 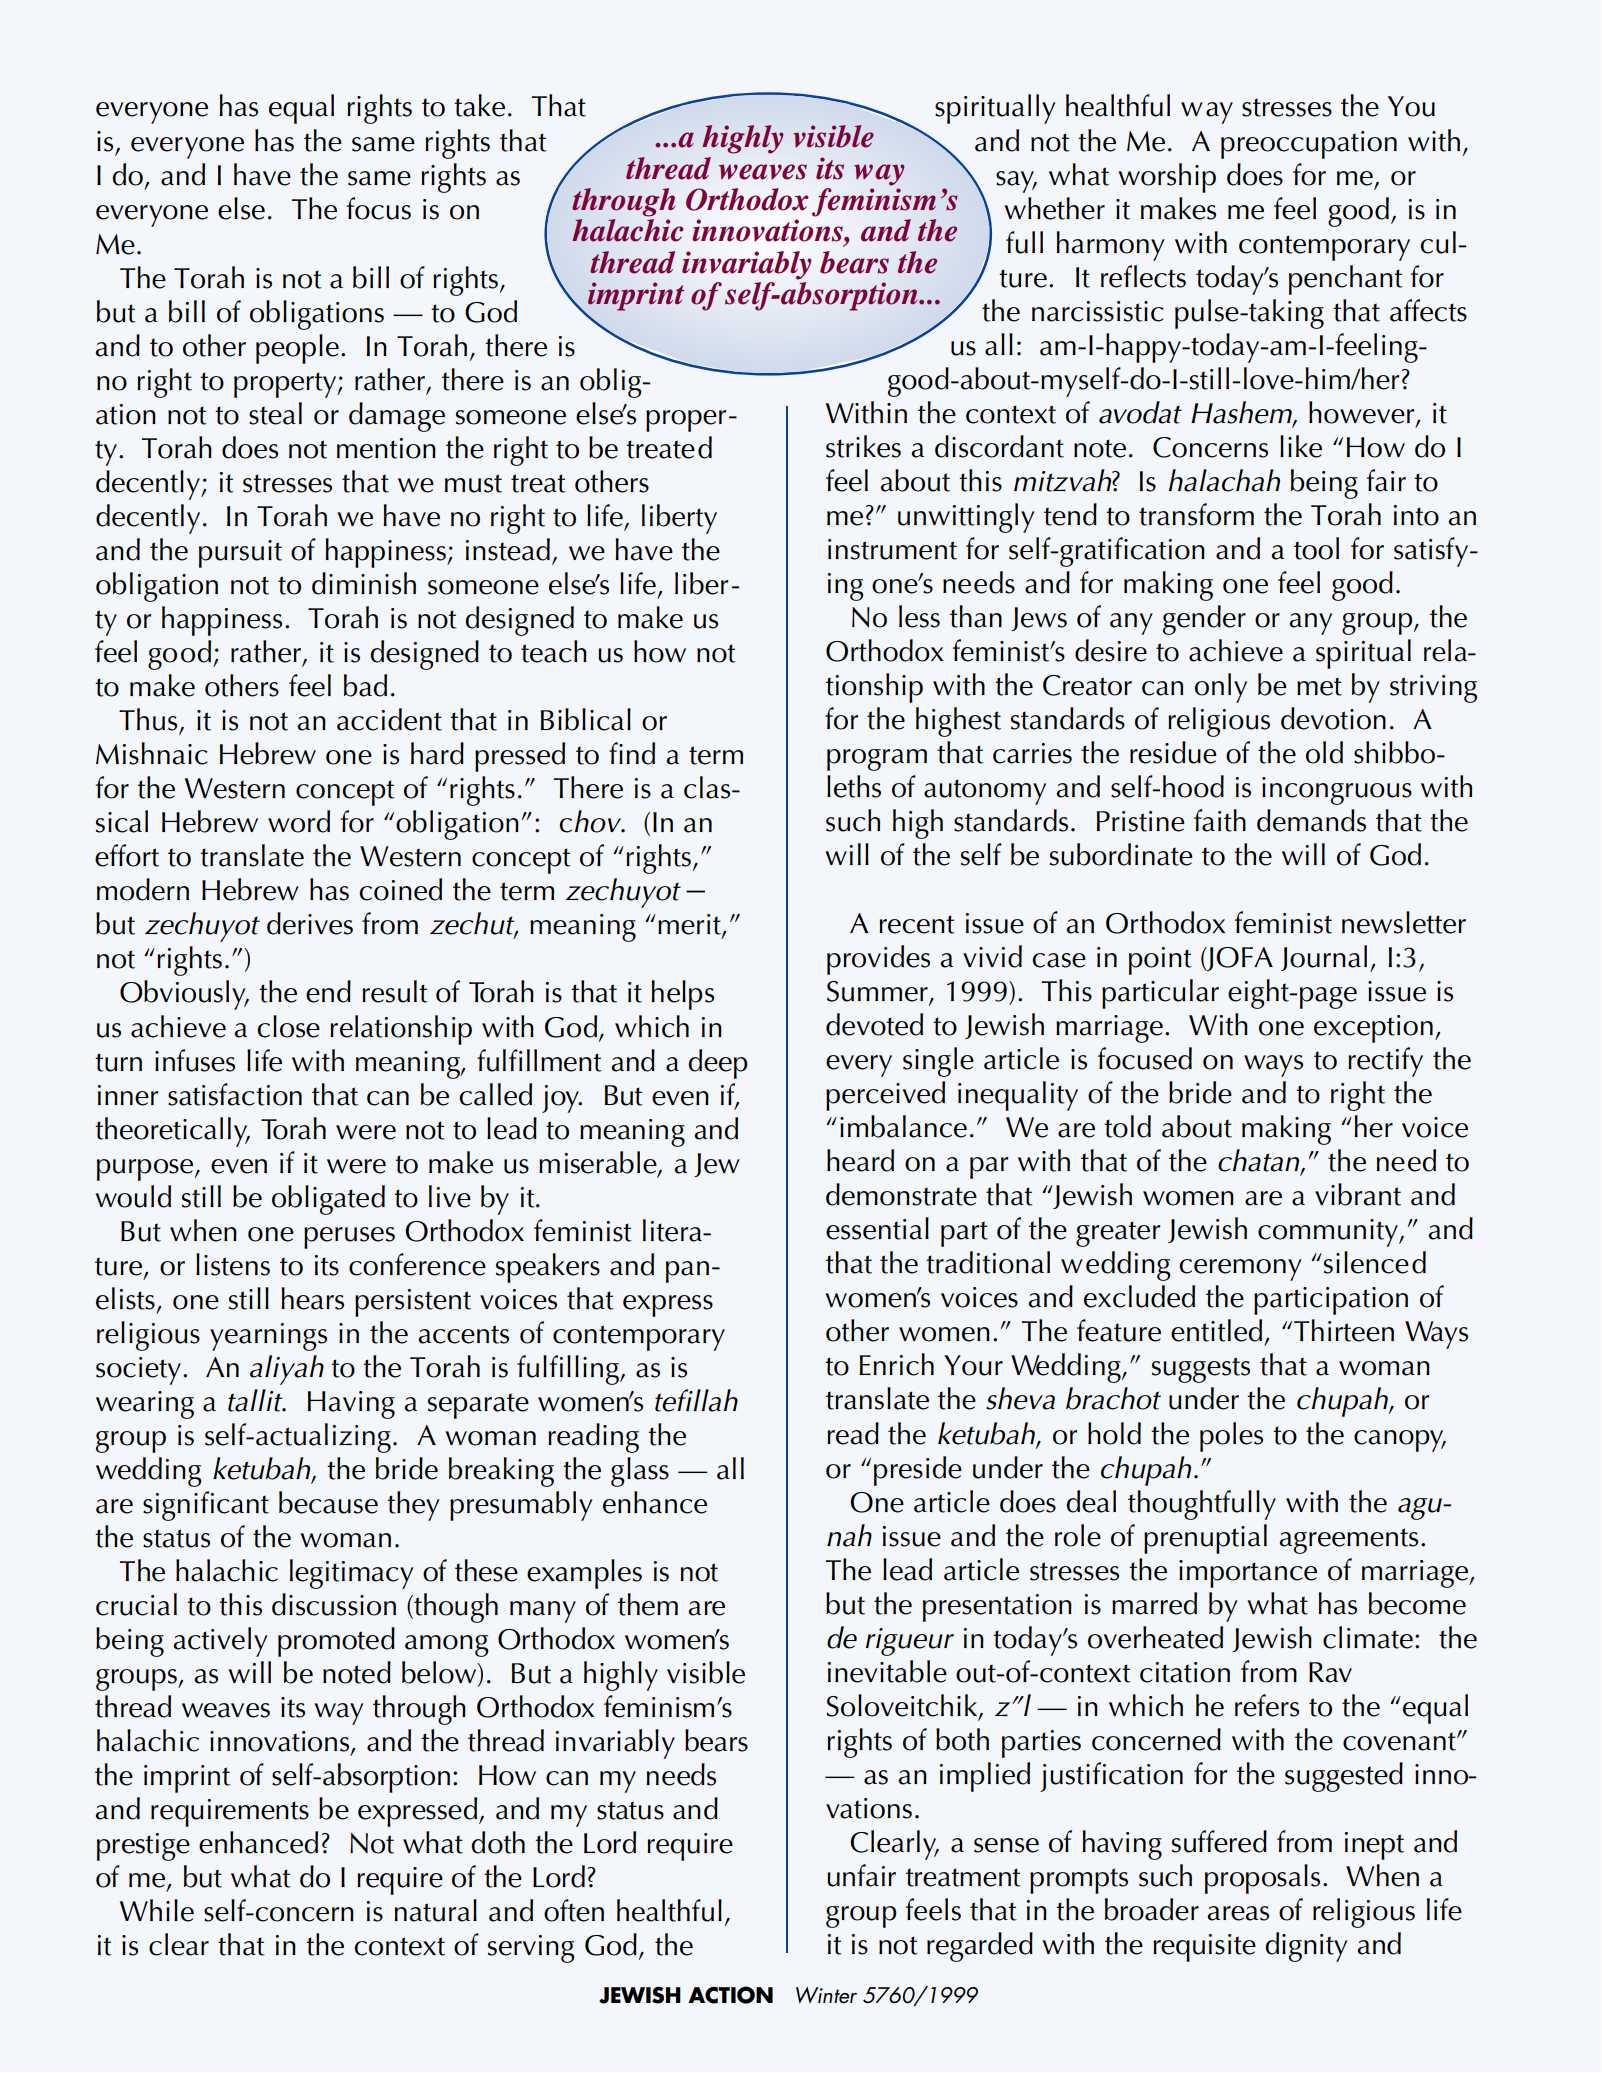 What do you see at coordinates (287, 1370) in the document?
I see `aliyah` at bounding box center [287, 1370].
